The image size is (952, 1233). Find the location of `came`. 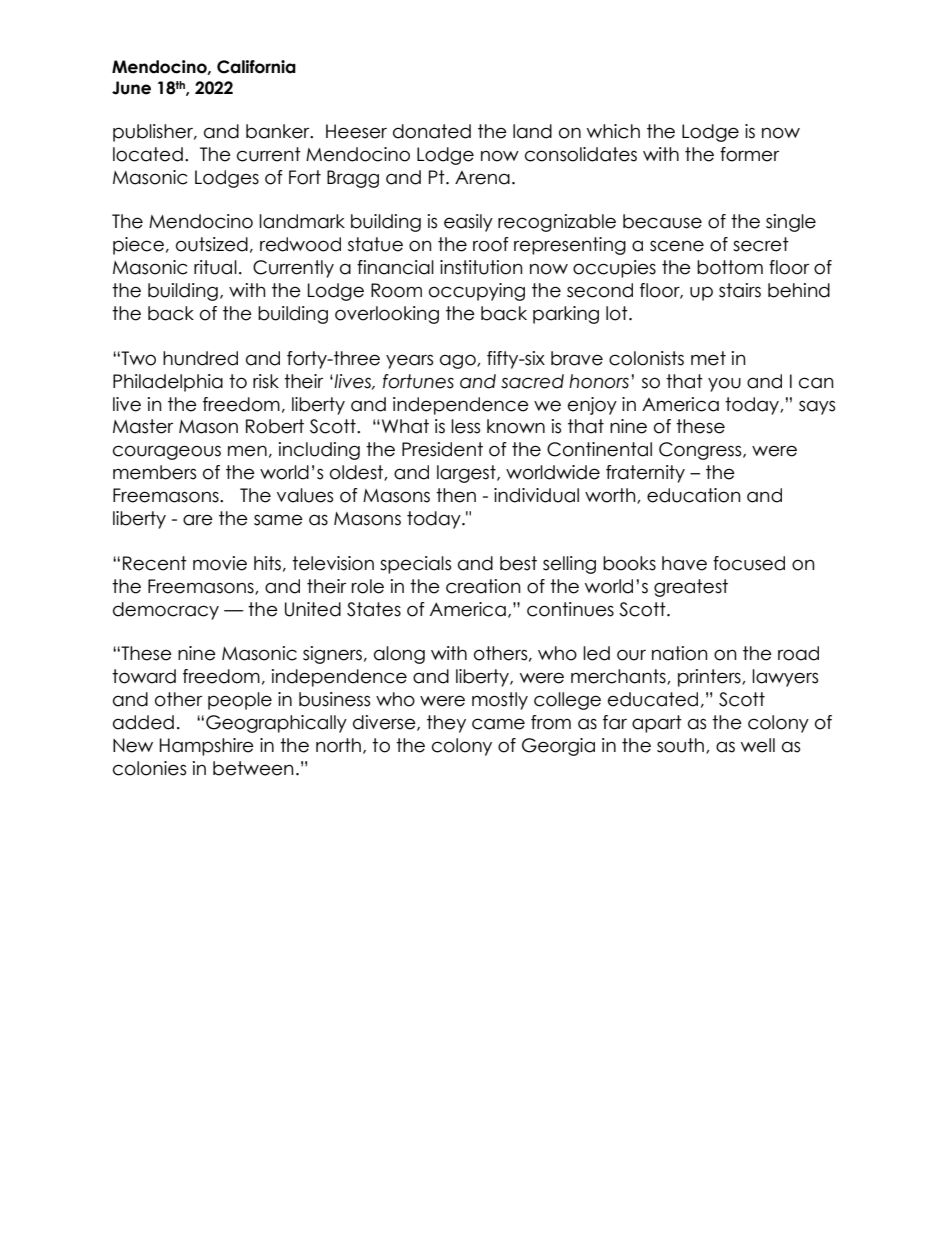

came is located at coordinates (498, 724).
